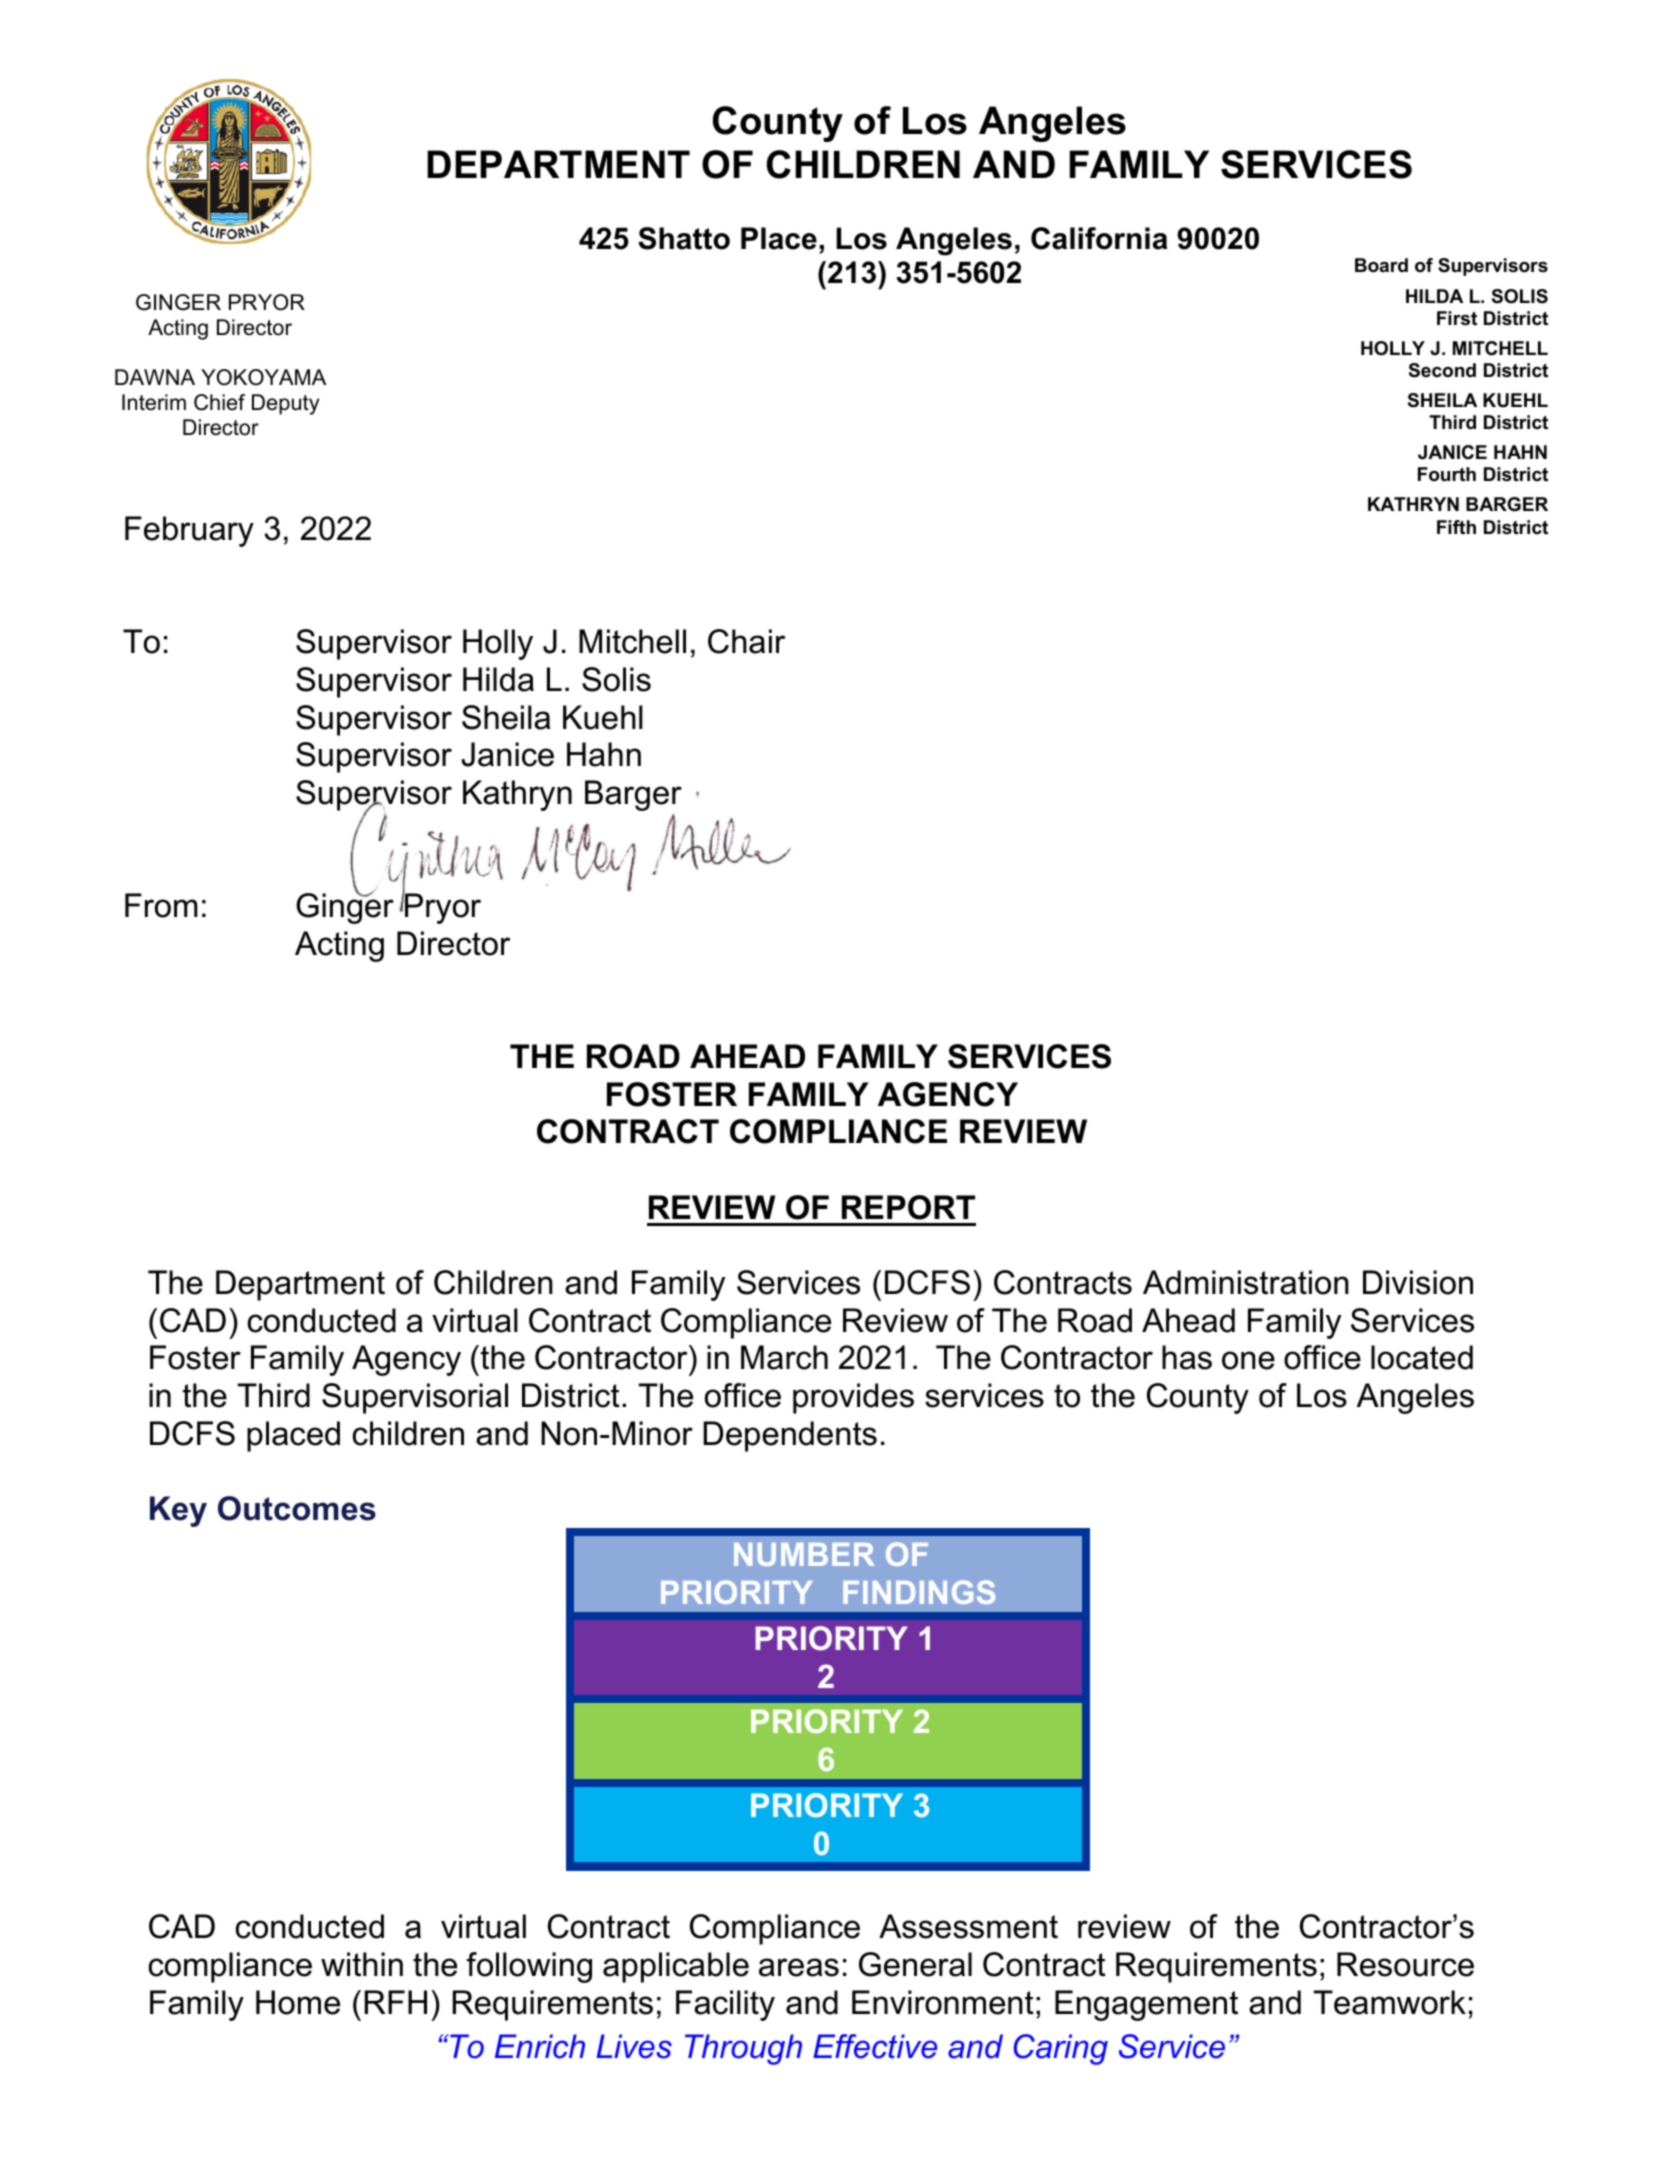 This screenshot has height=2164, width=1672. I want to click on one, so click(1248, 1360).
